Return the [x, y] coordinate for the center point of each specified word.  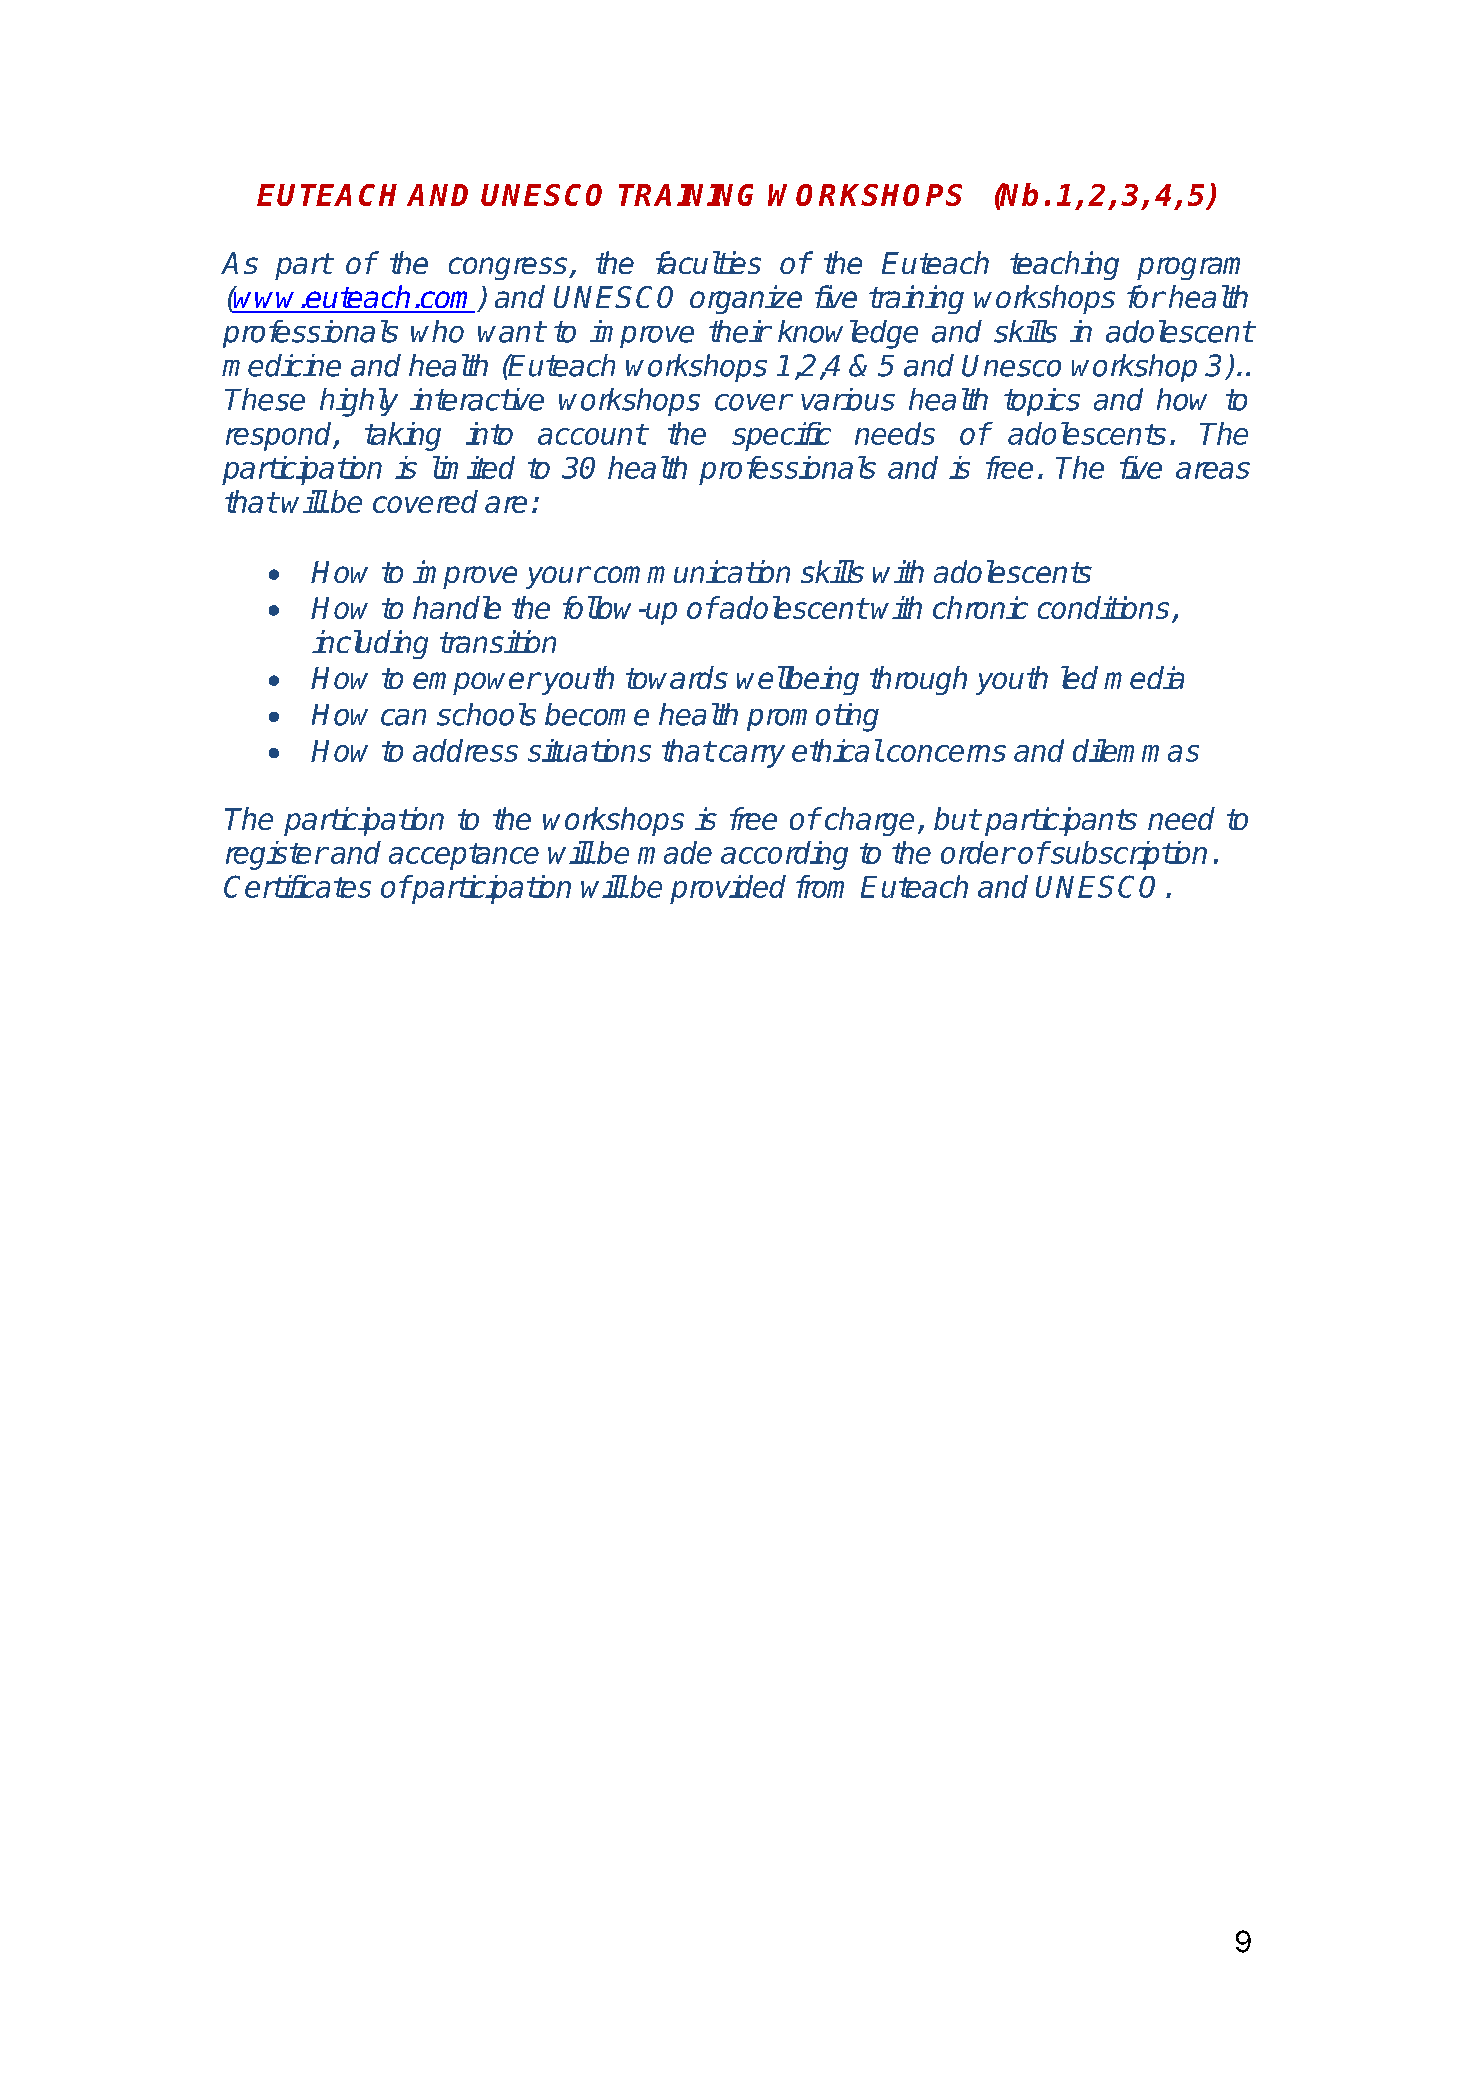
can [403, 717]
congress [509, 268]
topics [1042, 402]
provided [728, 889]
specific [781, 436]
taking [403, 436]
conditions [1103, 607]
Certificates [297, 886]
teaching [1064, 265]
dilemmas [1136, 750]
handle [457, 607]
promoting [813, 717]
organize [746, 299]
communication [692, 571]
